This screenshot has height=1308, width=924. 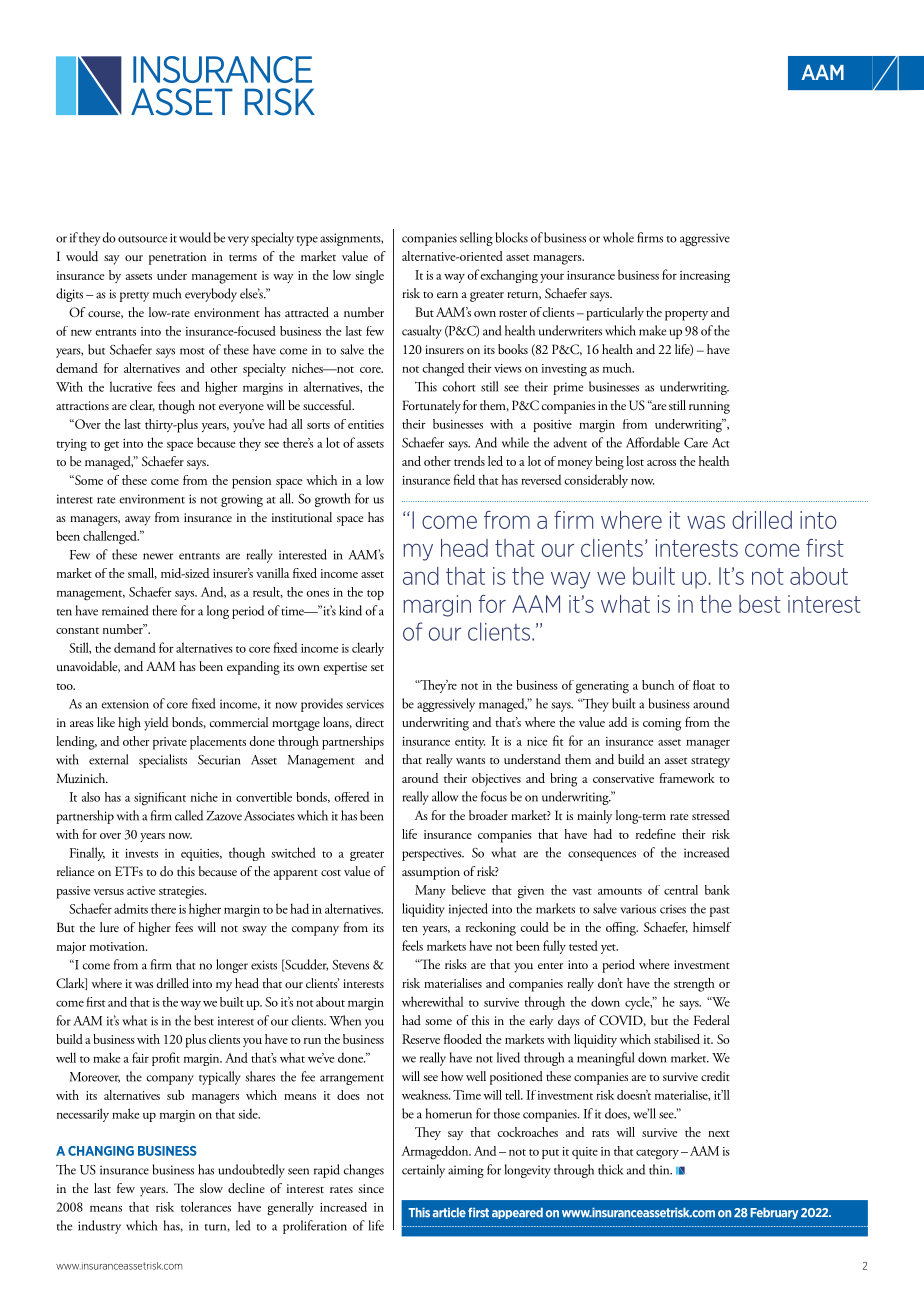 What do you see at coordinates (412, 945) in the screenshot?
I see `feels` at bounding box center [412, 945].
